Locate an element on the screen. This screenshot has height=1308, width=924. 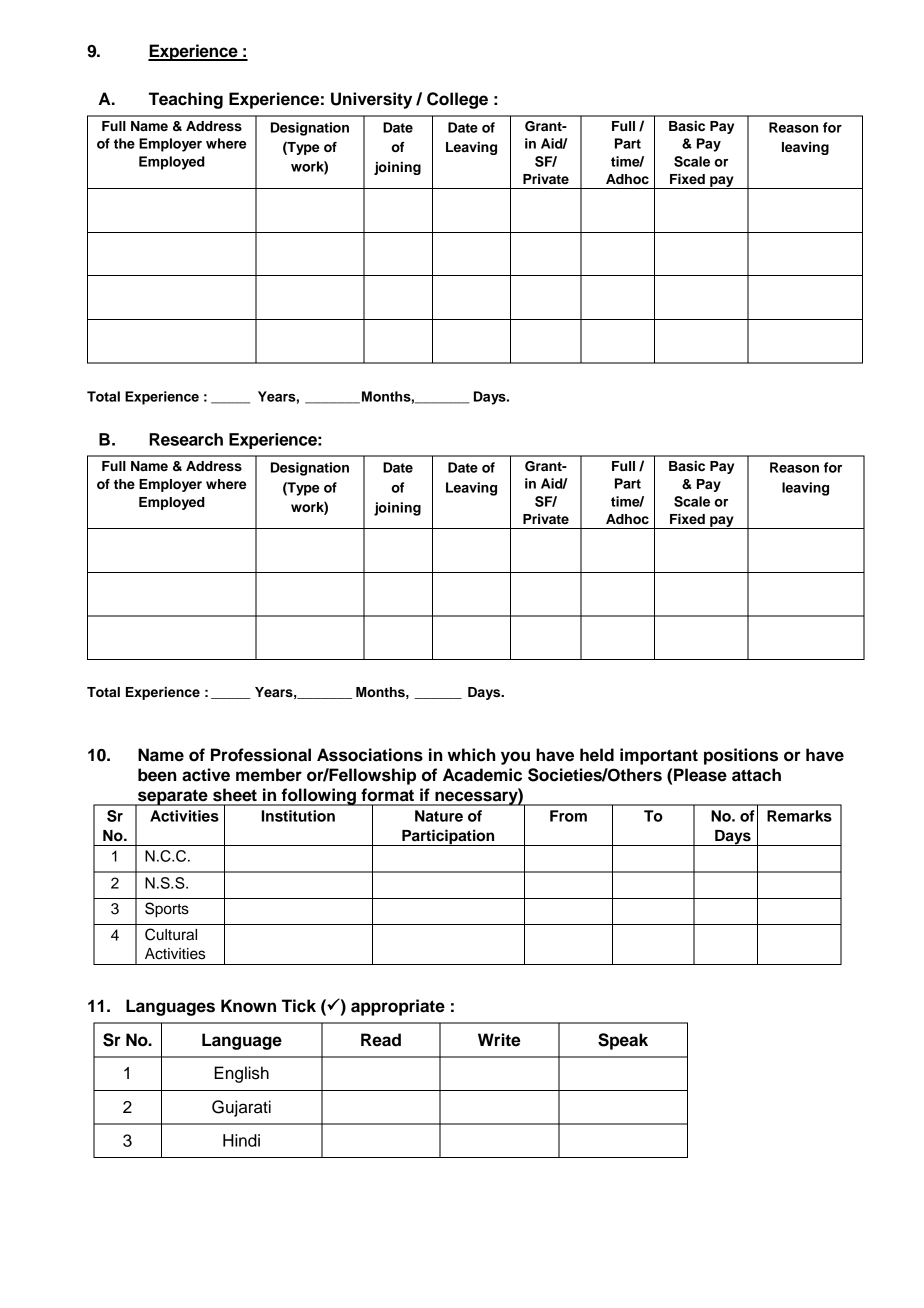
University is located at coordinates (371, 100).
